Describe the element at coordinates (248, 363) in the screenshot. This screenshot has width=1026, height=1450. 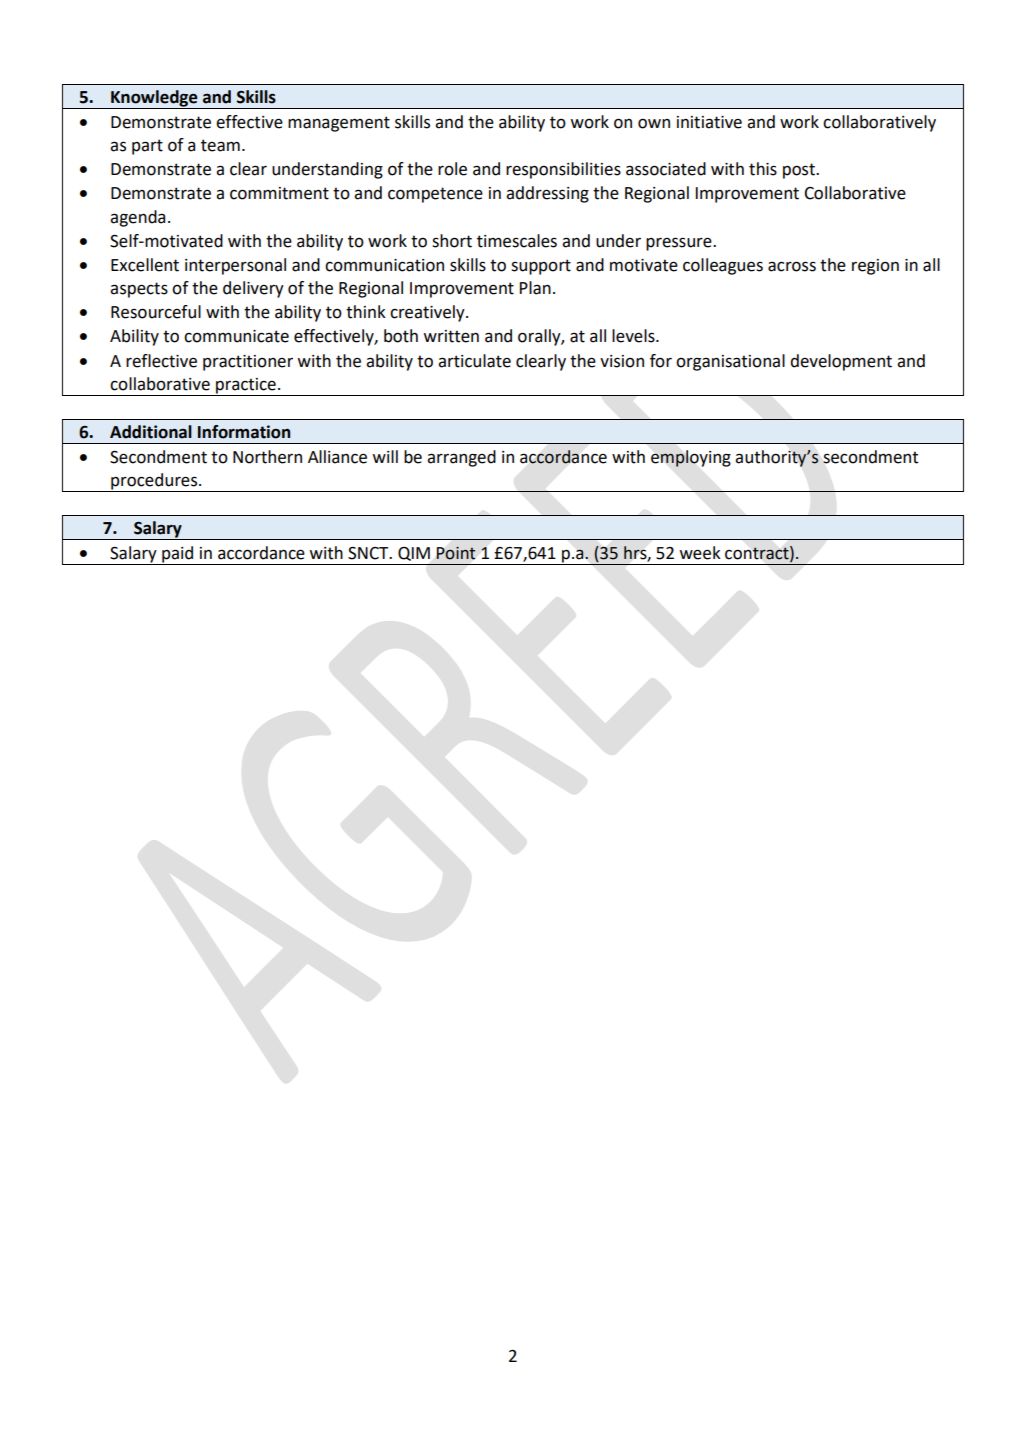
I see `practitioner` at that location.
